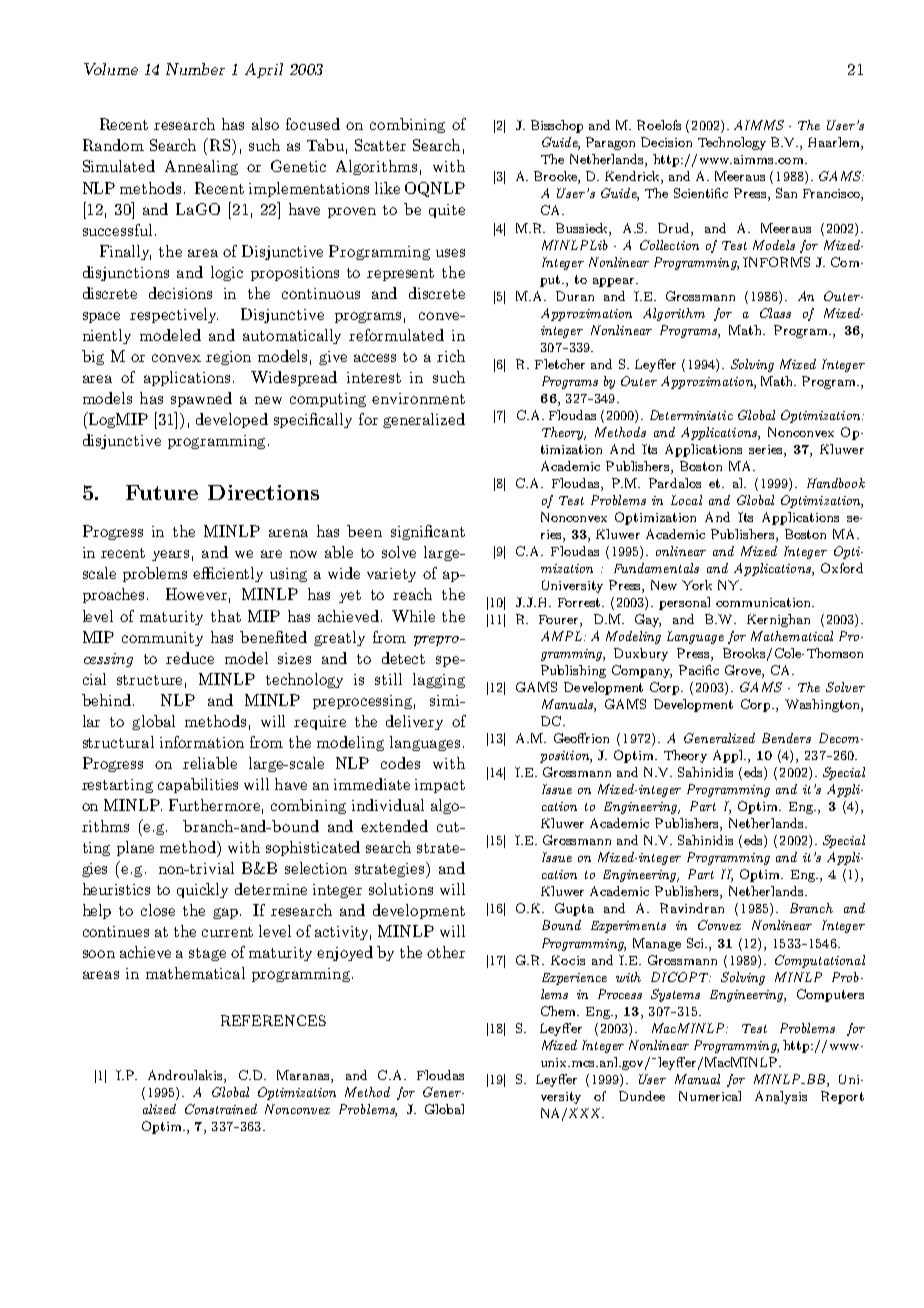 The width and height of the image is (924, 1308). I want to click on REFERENCES, so click(273, 1020).
